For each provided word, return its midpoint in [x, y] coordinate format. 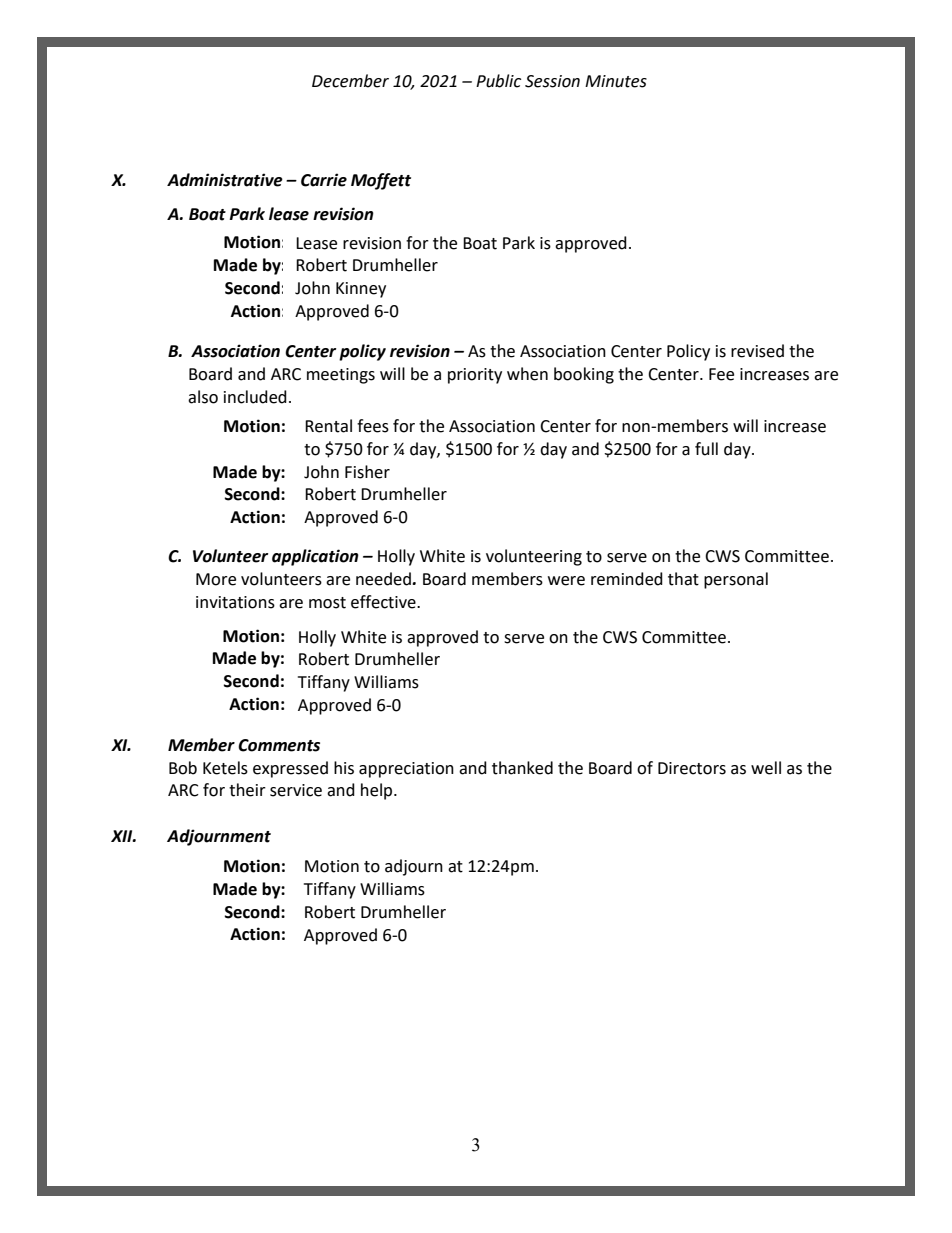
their [247, 790]
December [350, 81]
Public [498, 81]
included [255, 397]
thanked [522, 768]
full [706, 449]
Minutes [616, 81]
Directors [692, 768]
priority [475, 376]
